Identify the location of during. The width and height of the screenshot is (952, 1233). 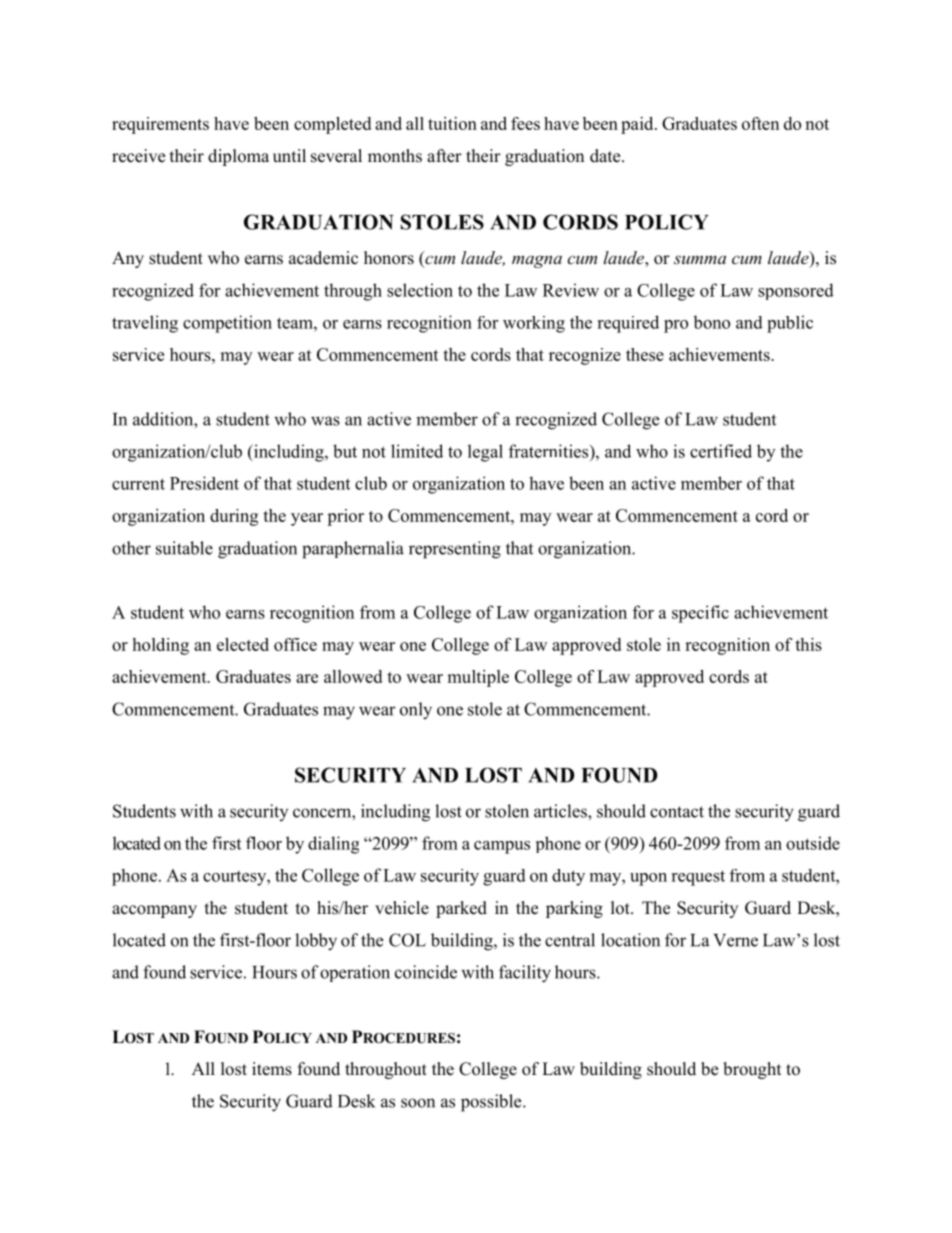
(234, 517).
